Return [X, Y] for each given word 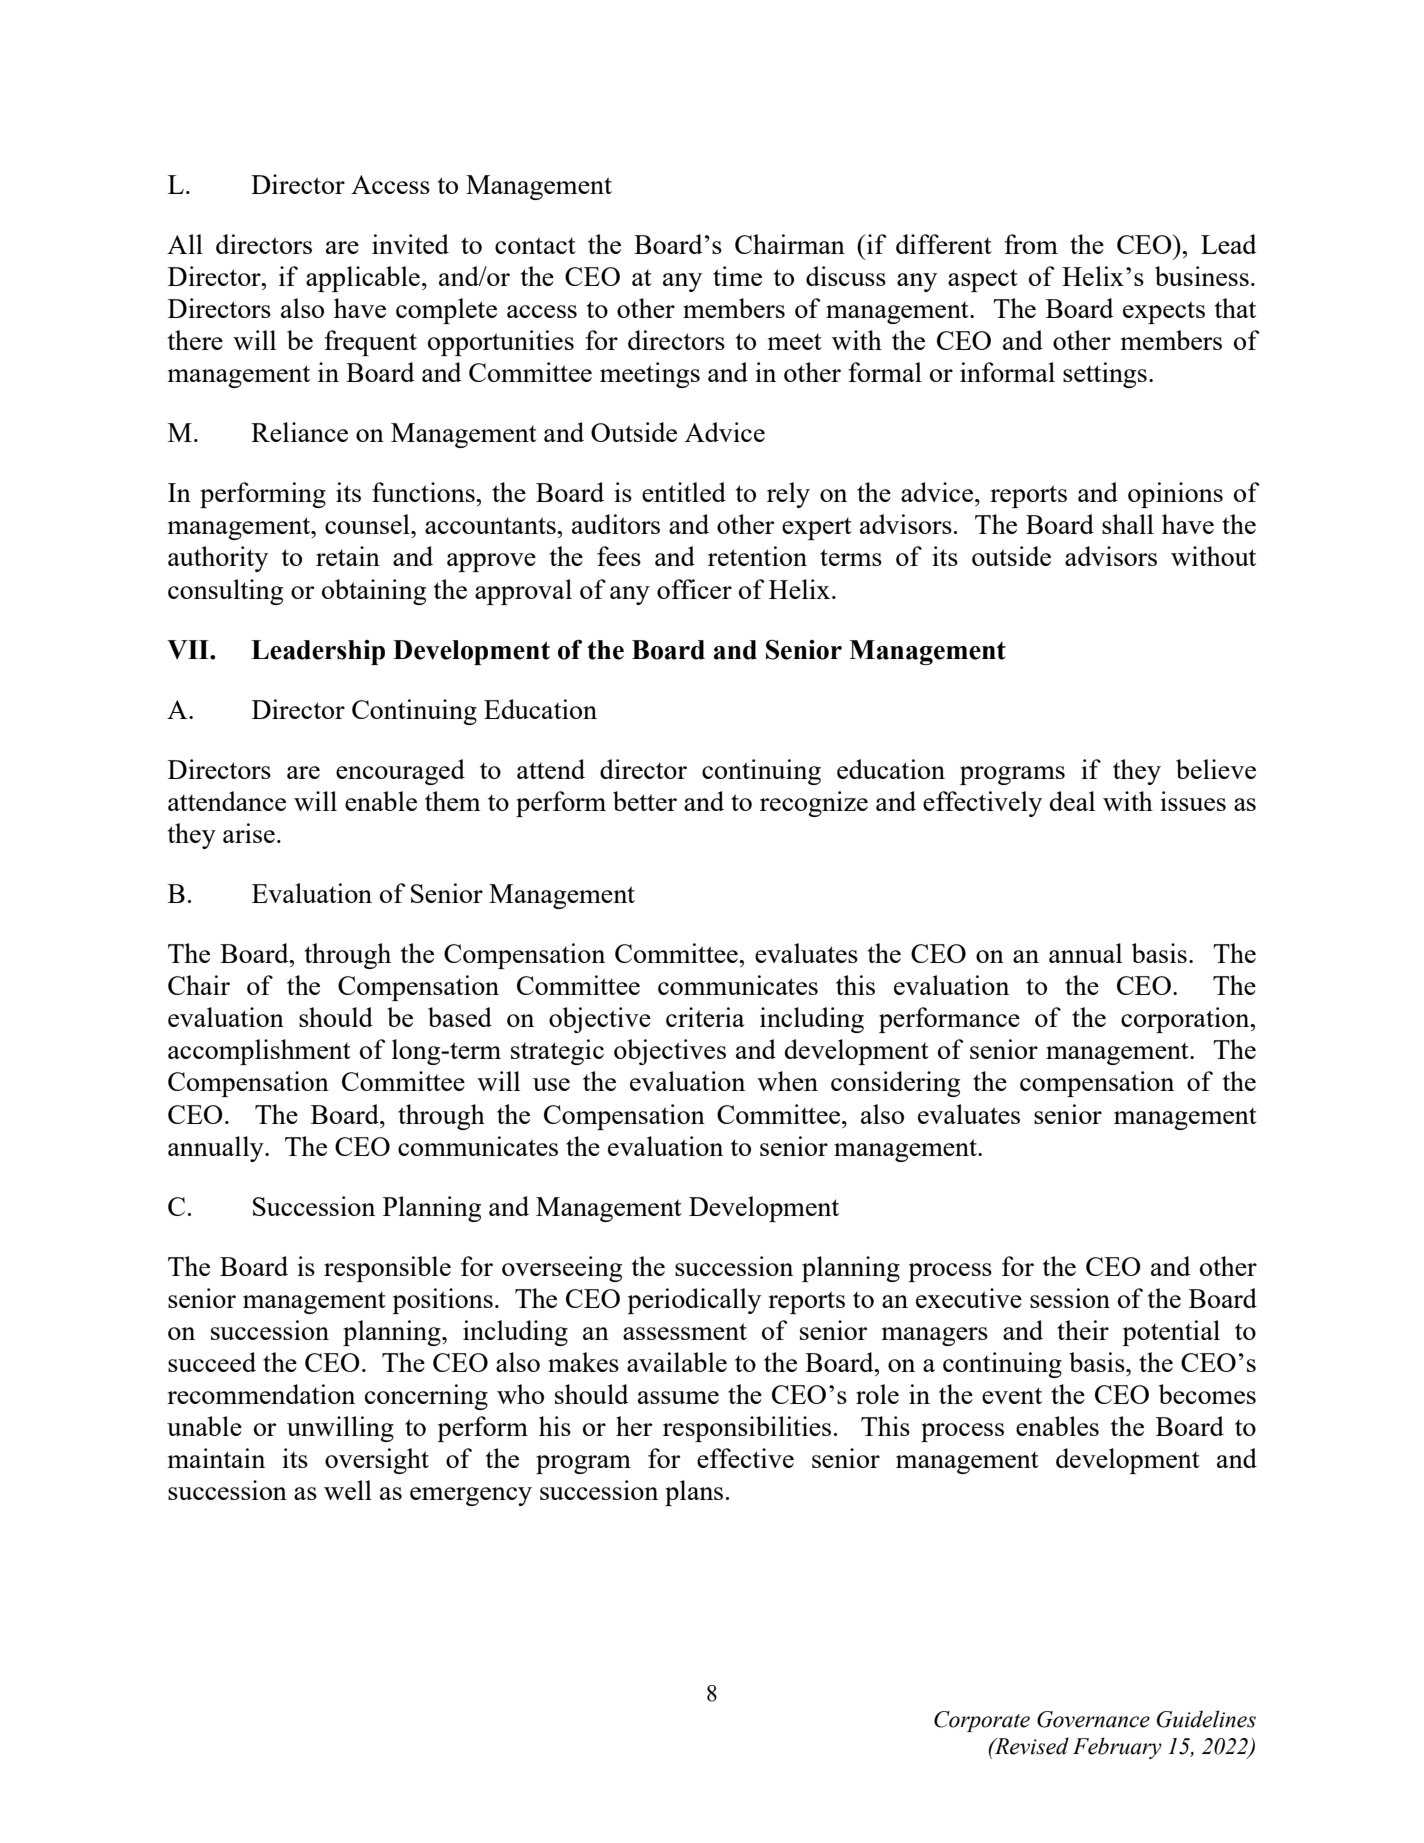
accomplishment [259, 1052]
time [737, 276]
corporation [1186, 1020]
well [348, 1490]
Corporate [982, 1721]
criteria [705, 1017]
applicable [363, 279]
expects [1164, 312]
